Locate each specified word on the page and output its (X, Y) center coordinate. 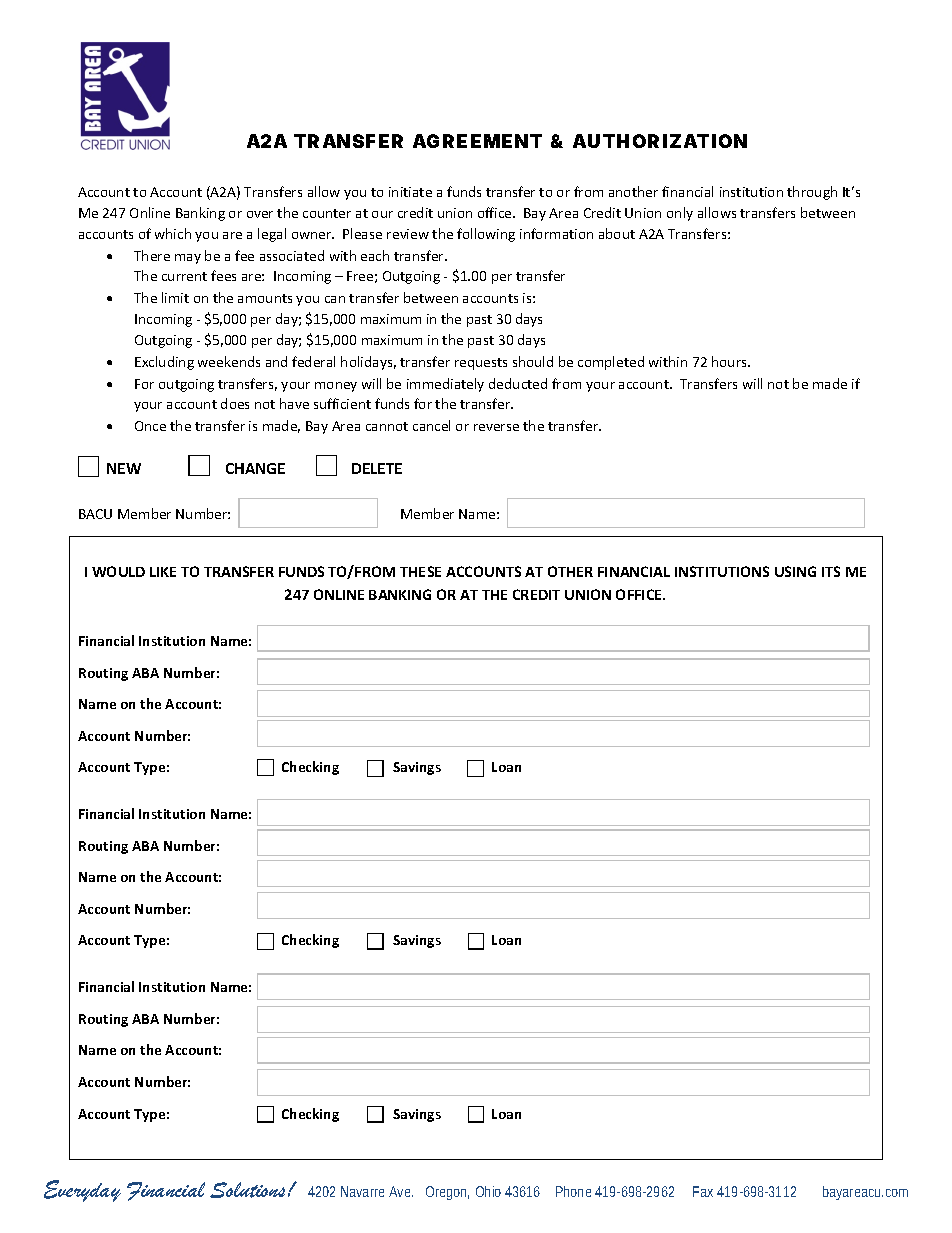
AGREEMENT (477, 141)
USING (795, 571)
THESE (420, 571)
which (173, 233)
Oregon (447, 1193)
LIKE (163, 572)
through (812, 193)
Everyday (82, 1191)
